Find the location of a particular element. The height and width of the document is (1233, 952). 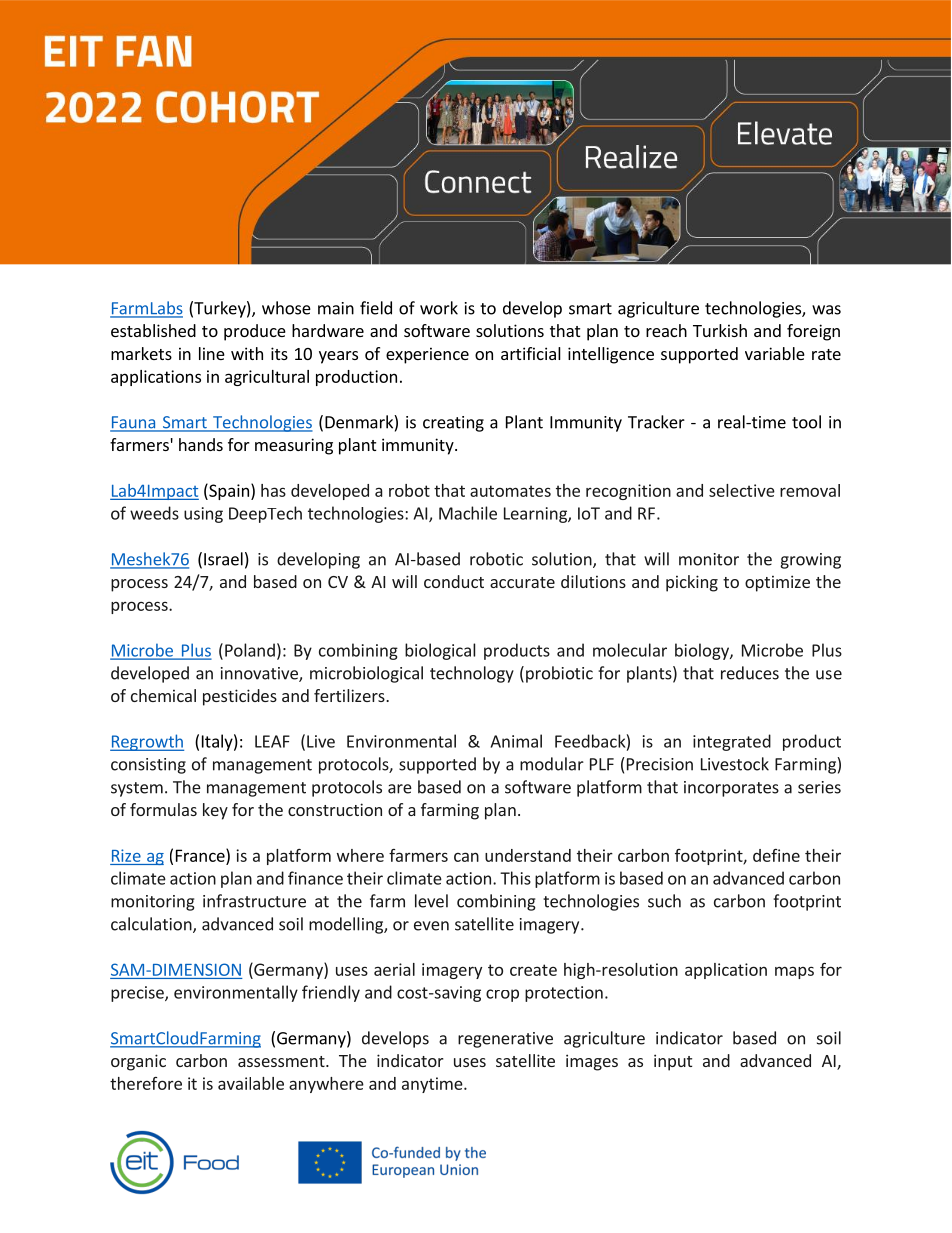

using is located at coordinates (203, 515).
